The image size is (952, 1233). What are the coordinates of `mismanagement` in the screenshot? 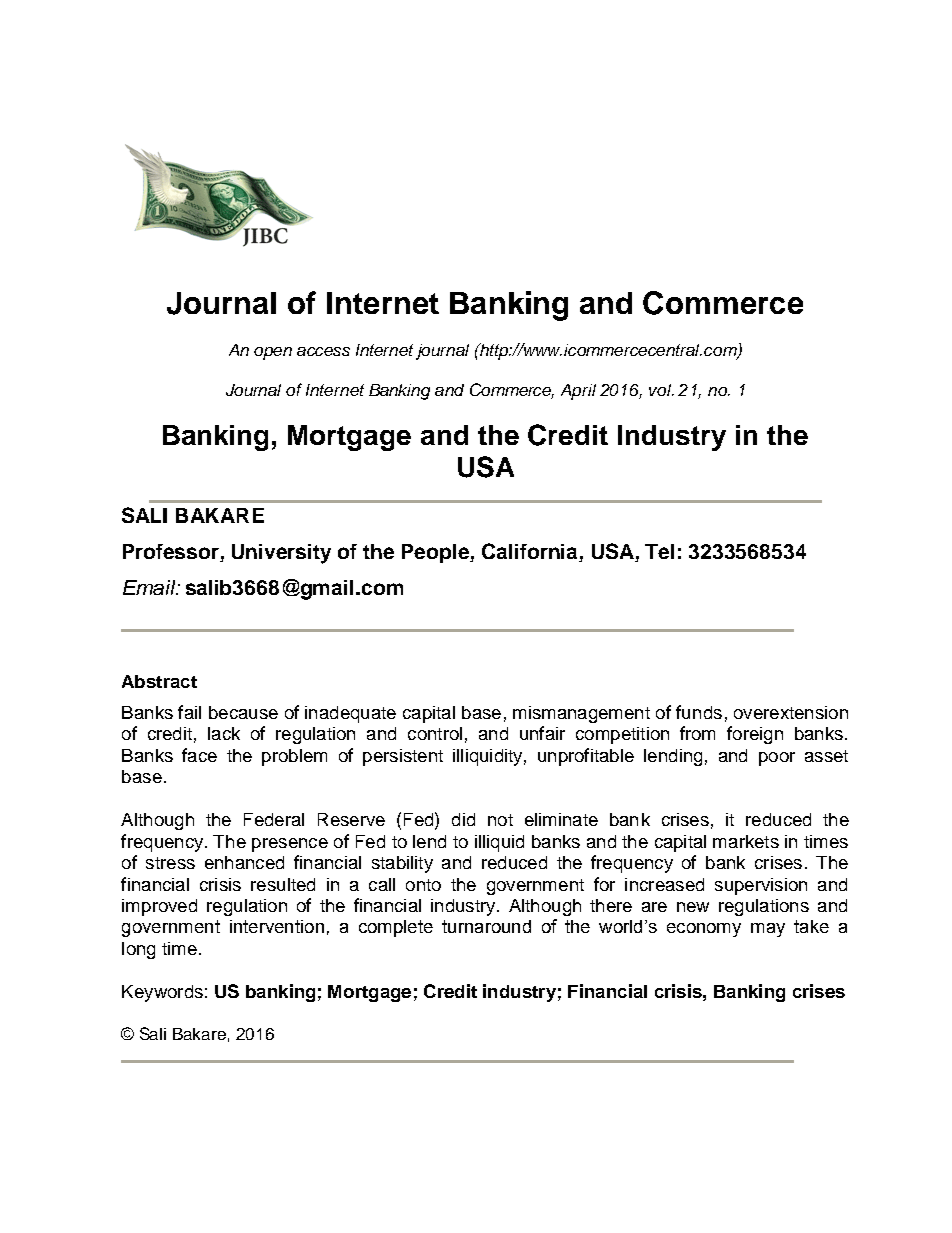 It's located at (581, 714).
